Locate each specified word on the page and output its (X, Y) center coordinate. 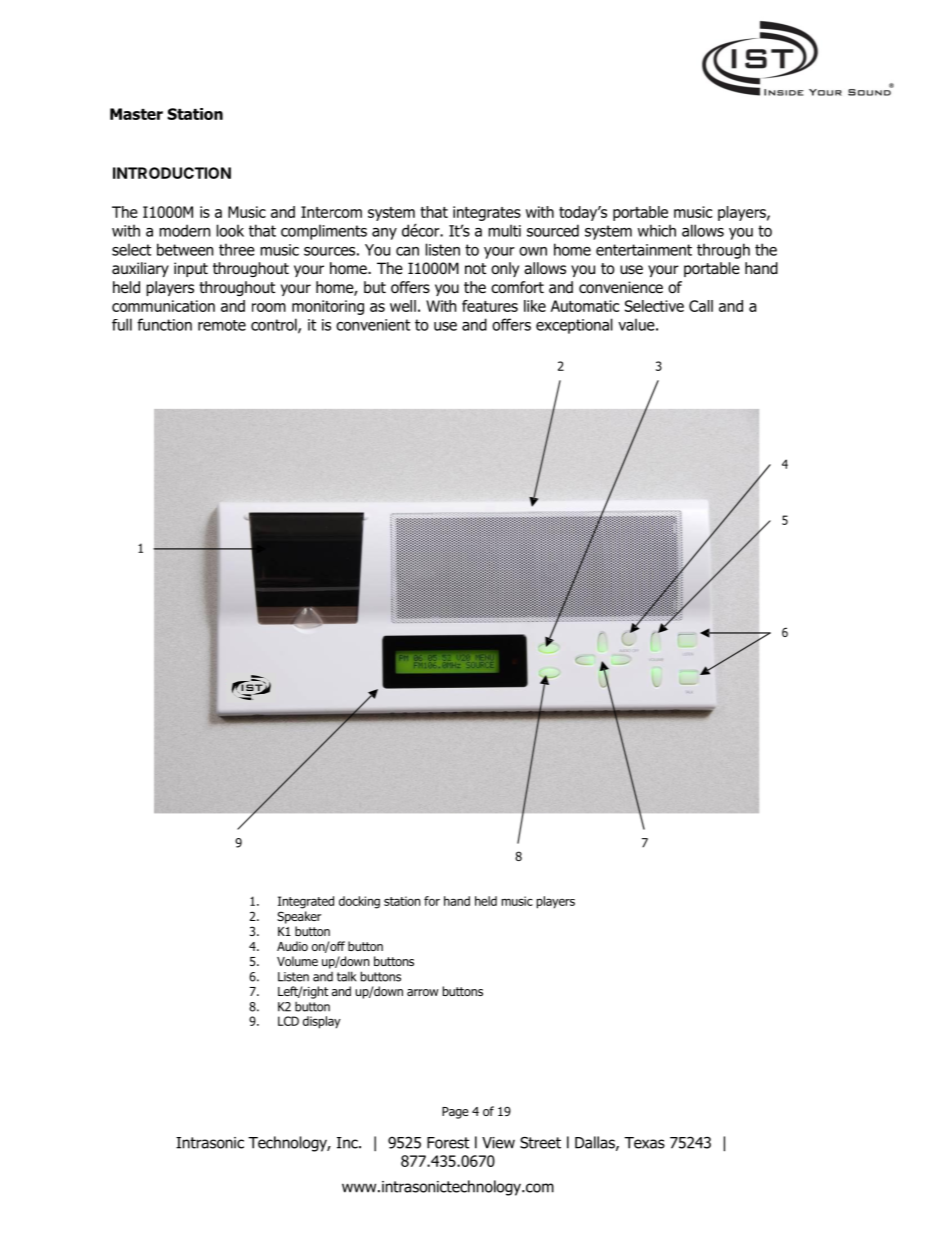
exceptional (574, 326)
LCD (288, 1021)
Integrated (306, 902)
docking (359, 902)
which (657, 230)
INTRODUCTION (172, 173)
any (384, 234)
